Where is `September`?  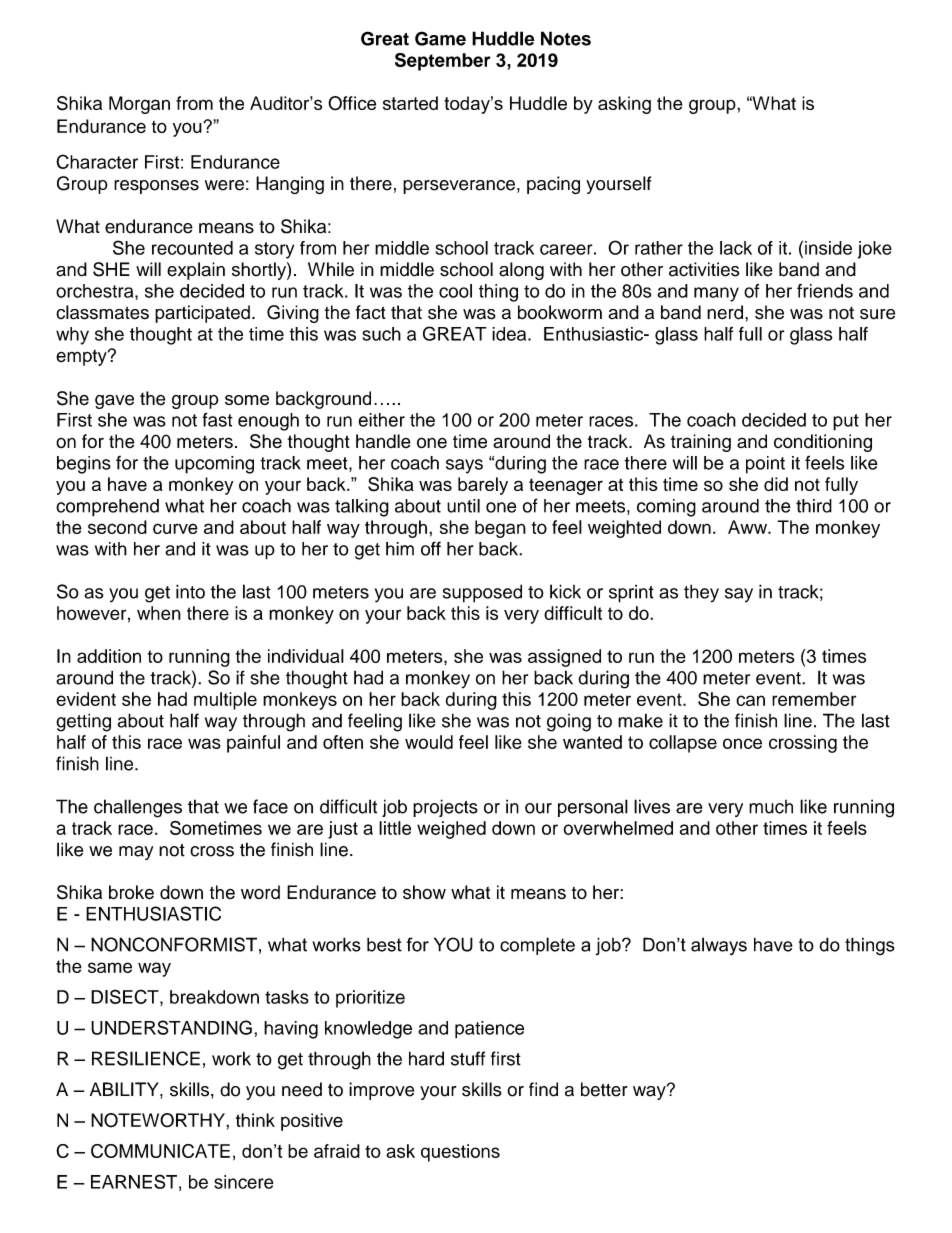
September is located at coordinates (443, 62).
